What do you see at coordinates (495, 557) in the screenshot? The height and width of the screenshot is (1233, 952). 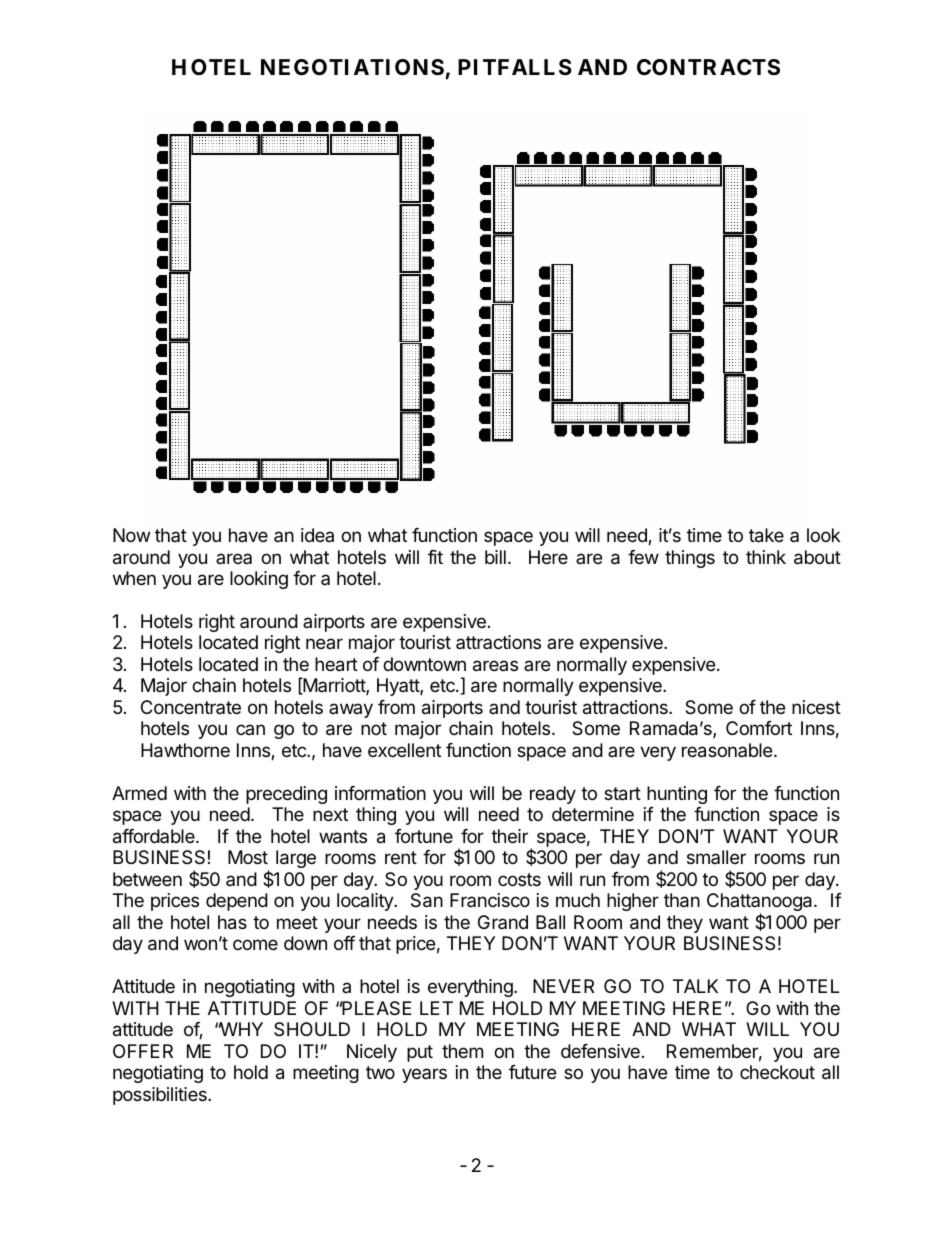 I see `bill` at bounding box center [495, 557].
